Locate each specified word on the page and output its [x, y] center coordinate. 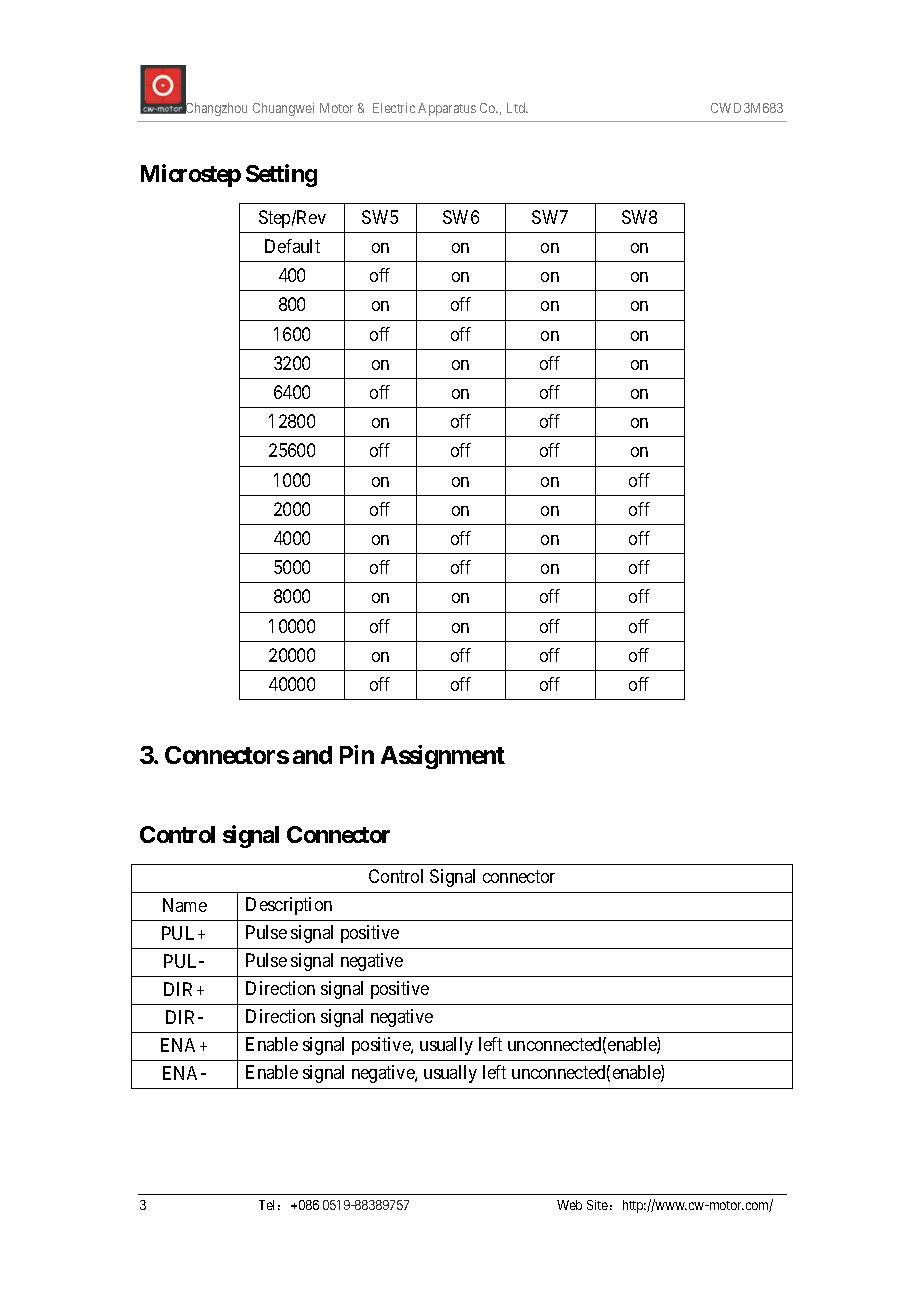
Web [569, 1205]
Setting [281, 175]
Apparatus [447, 109]
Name [185, 905]
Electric [394, 108]
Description [289, 906]
